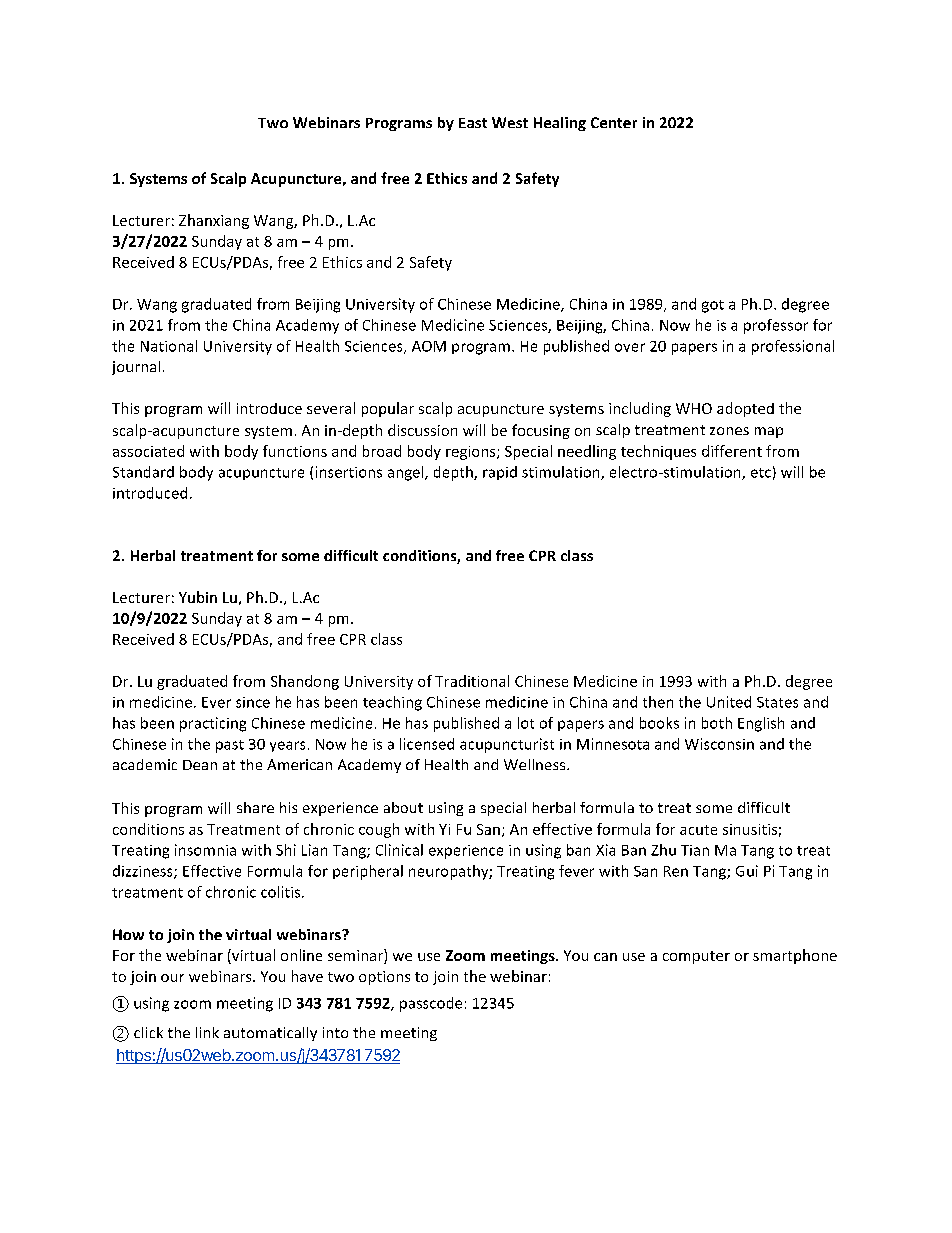 The height and width of the screenshot is (1233, 952). What do you see at coordinates (427, 744) in the screenshot?
I see `licensed` at bounding box center [427, 744].
